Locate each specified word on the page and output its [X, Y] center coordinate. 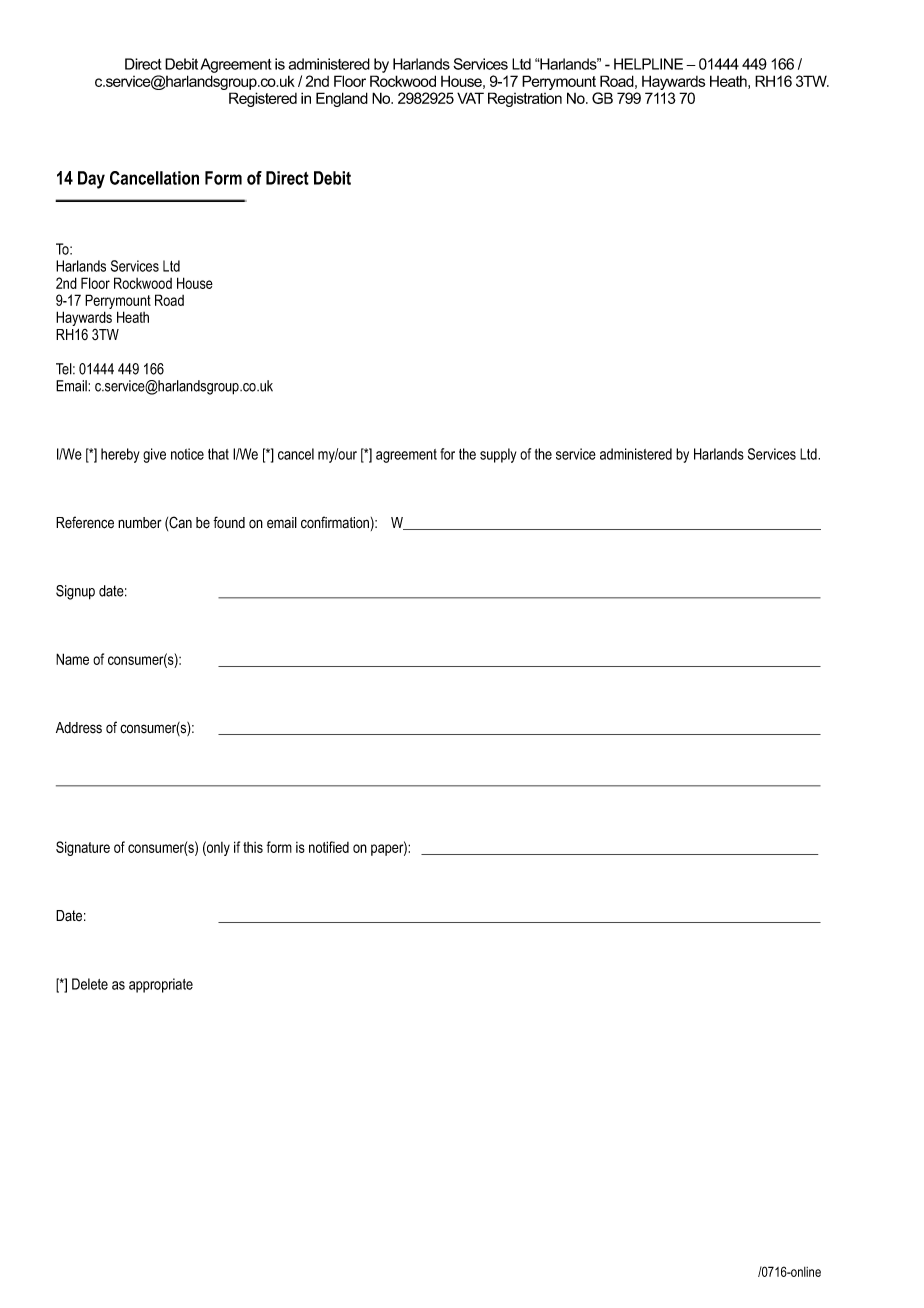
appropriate [161, 985]
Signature [83, 848]
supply [498, 455]
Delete [90, 984]
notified [329, 847]
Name [72, 659]
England [342, 99]
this [253, 847]
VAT [470, 98]
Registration [525, 99]
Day [91, 180]
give [154, 455]
